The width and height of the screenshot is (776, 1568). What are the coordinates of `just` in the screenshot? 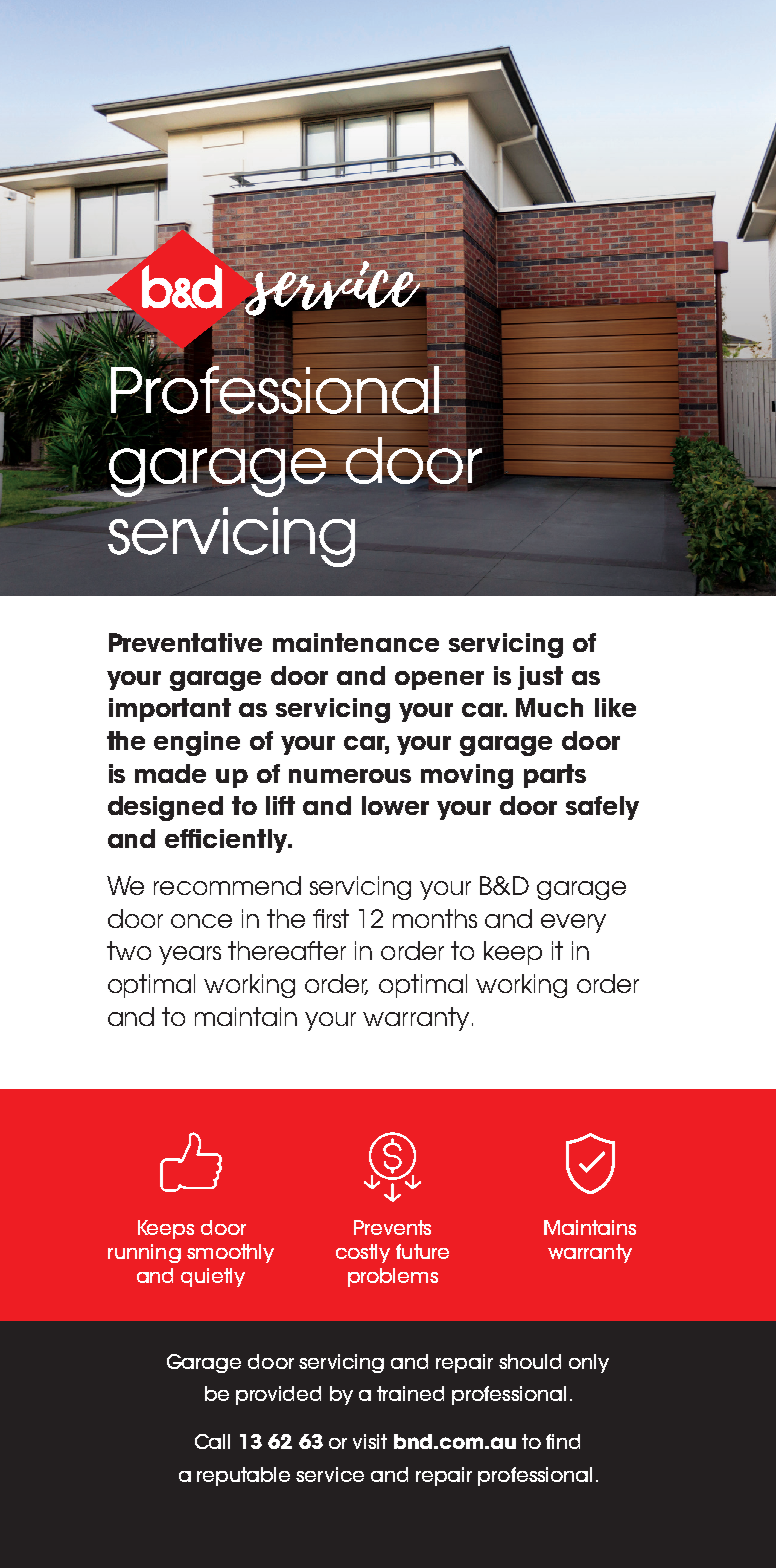 It's located at (540, 678).
